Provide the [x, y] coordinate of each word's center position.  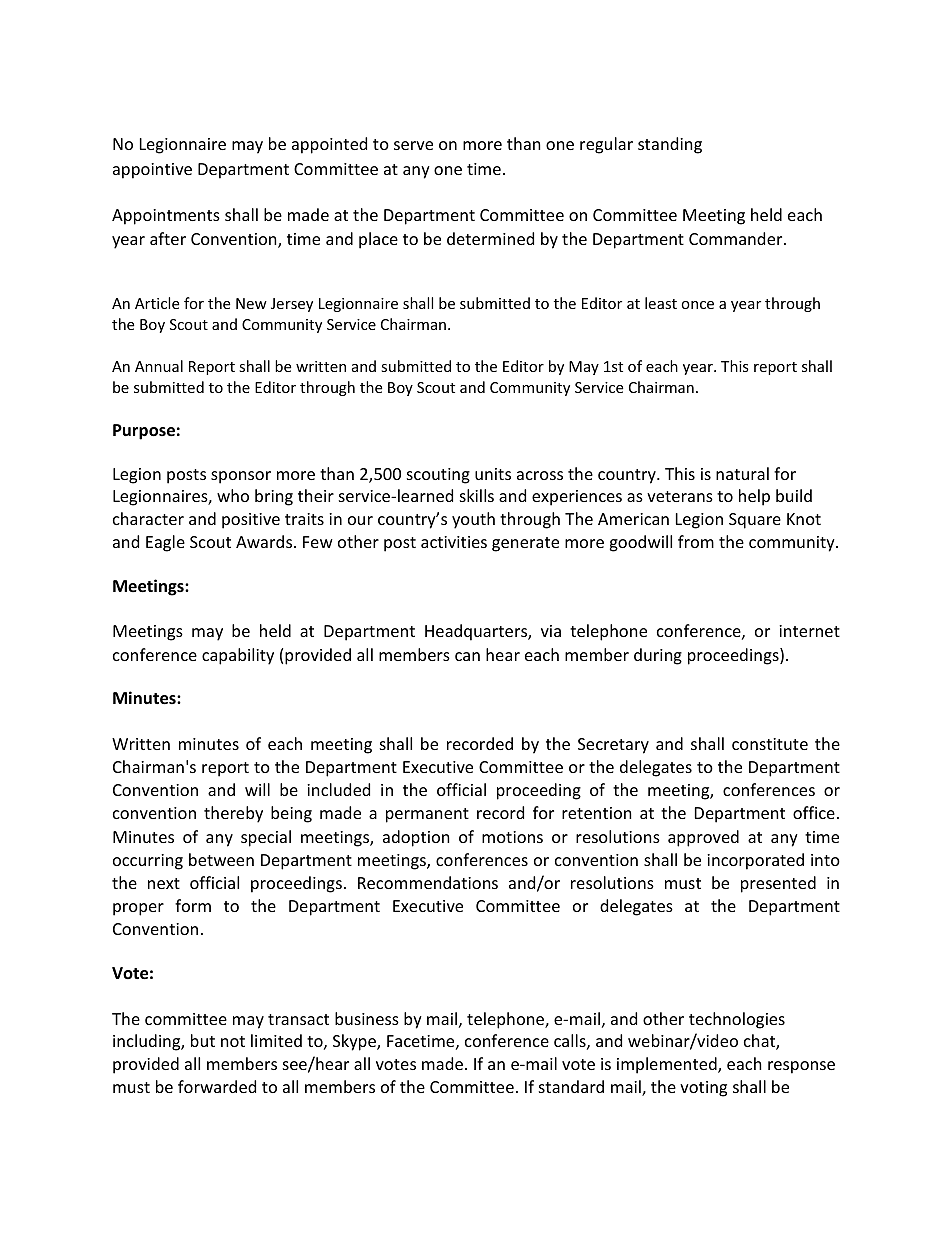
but [203, 1040]
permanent [427, 815]
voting [703, 1089]
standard [571, 1086]
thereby [233, 814]
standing [670, 145]
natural [742, 473]
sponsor [241, 477]
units [493, 474]
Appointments [166, 217]
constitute [770, 744]
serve [413, 145]
